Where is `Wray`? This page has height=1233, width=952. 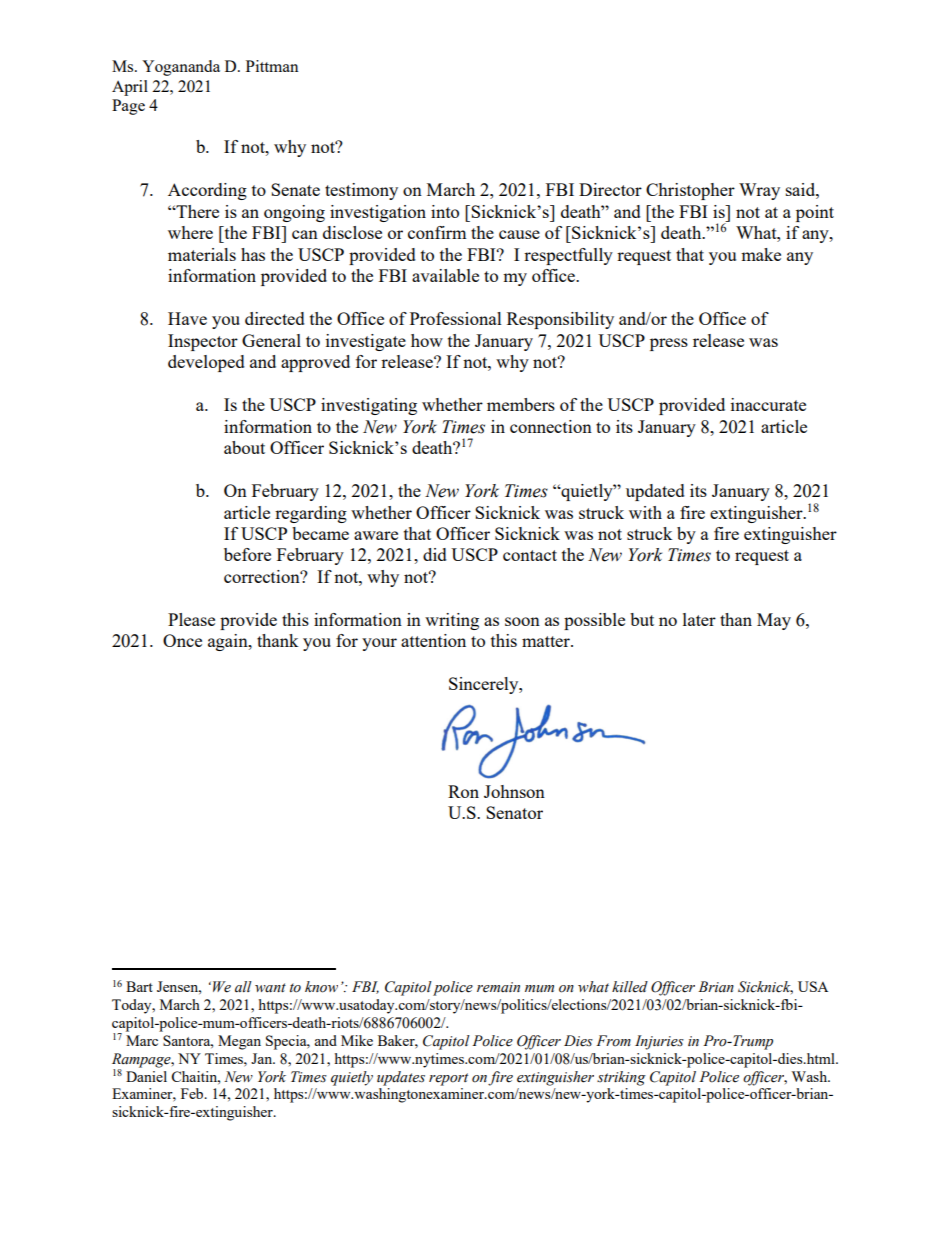
Wray is located at coordinates (759, 191).
